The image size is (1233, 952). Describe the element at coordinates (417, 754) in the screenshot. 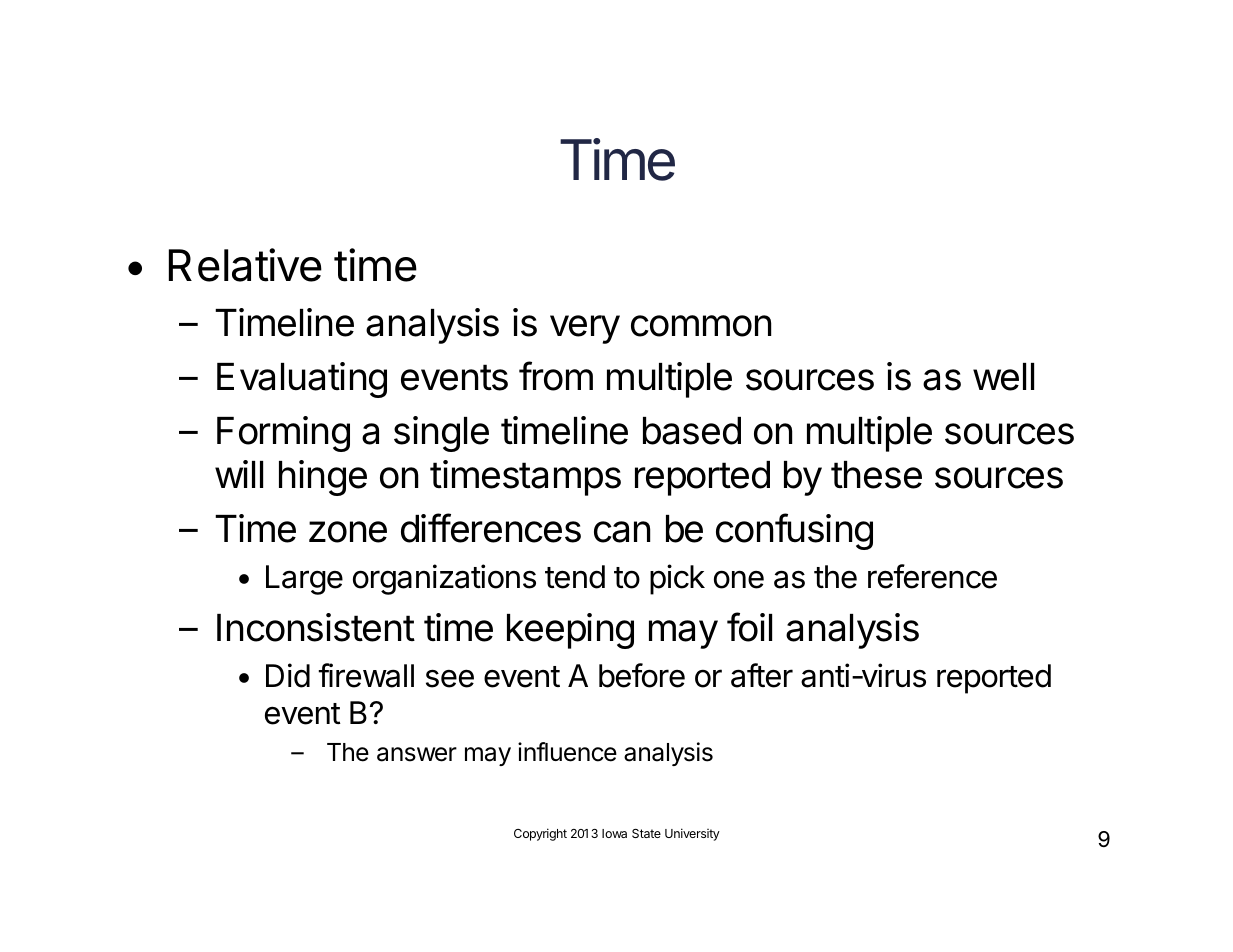

I see `answer` at that location.
